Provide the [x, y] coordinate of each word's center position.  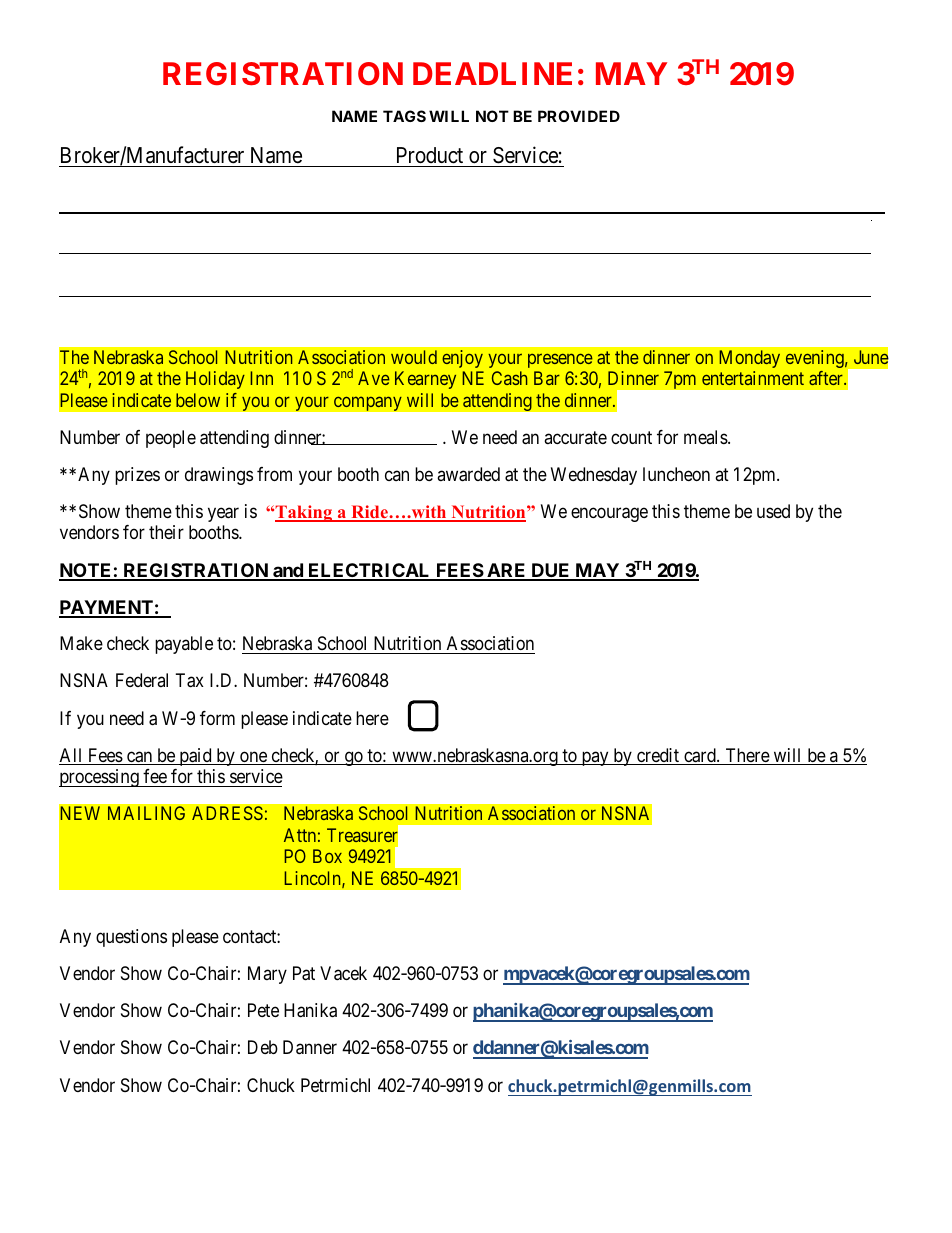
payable [184, 645]
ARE [506, 571]
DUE [550, 571]
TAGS [404, 116]
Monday [749, 359]
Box [327, 856]
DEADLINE [492, 73]
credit [658, 756]
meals [706, 437]
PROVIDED [579, 116]
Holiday [215, 380]
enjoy [462, 359]
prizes [137, 476]
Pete [263, 1010]
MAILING [146, 813]
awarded [468, 474]
